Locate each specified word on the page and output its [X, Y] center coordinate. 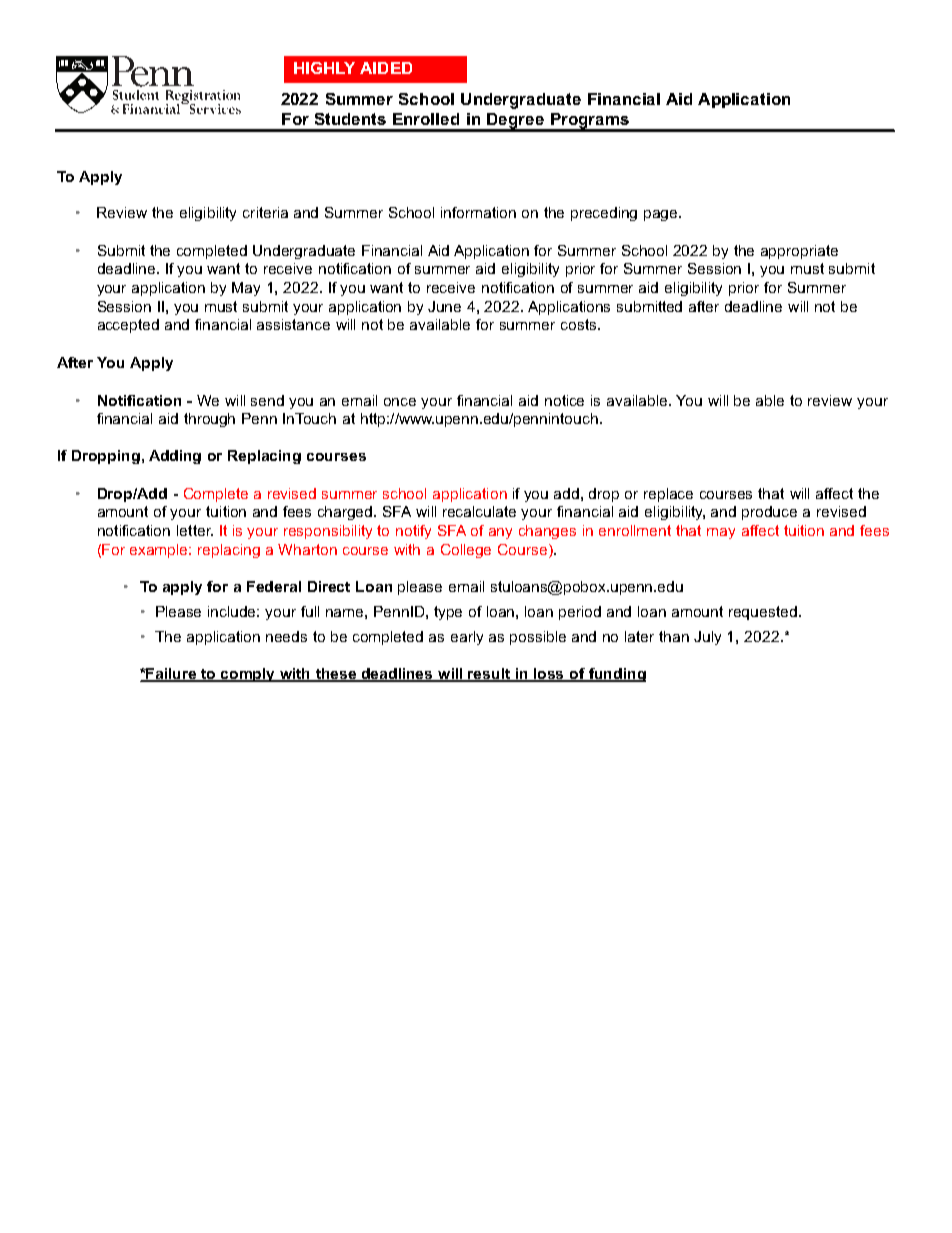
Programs [590, 122]
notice [564, 400]
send [267, 400]
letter [195, 530]
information [478, 212]
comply [249, 675]
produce [769, 513]
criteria [265, 212]
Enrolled [426, 119]
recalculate [479, 511]
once [400, 402]
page [662, 215]
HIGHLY [324, 68]
